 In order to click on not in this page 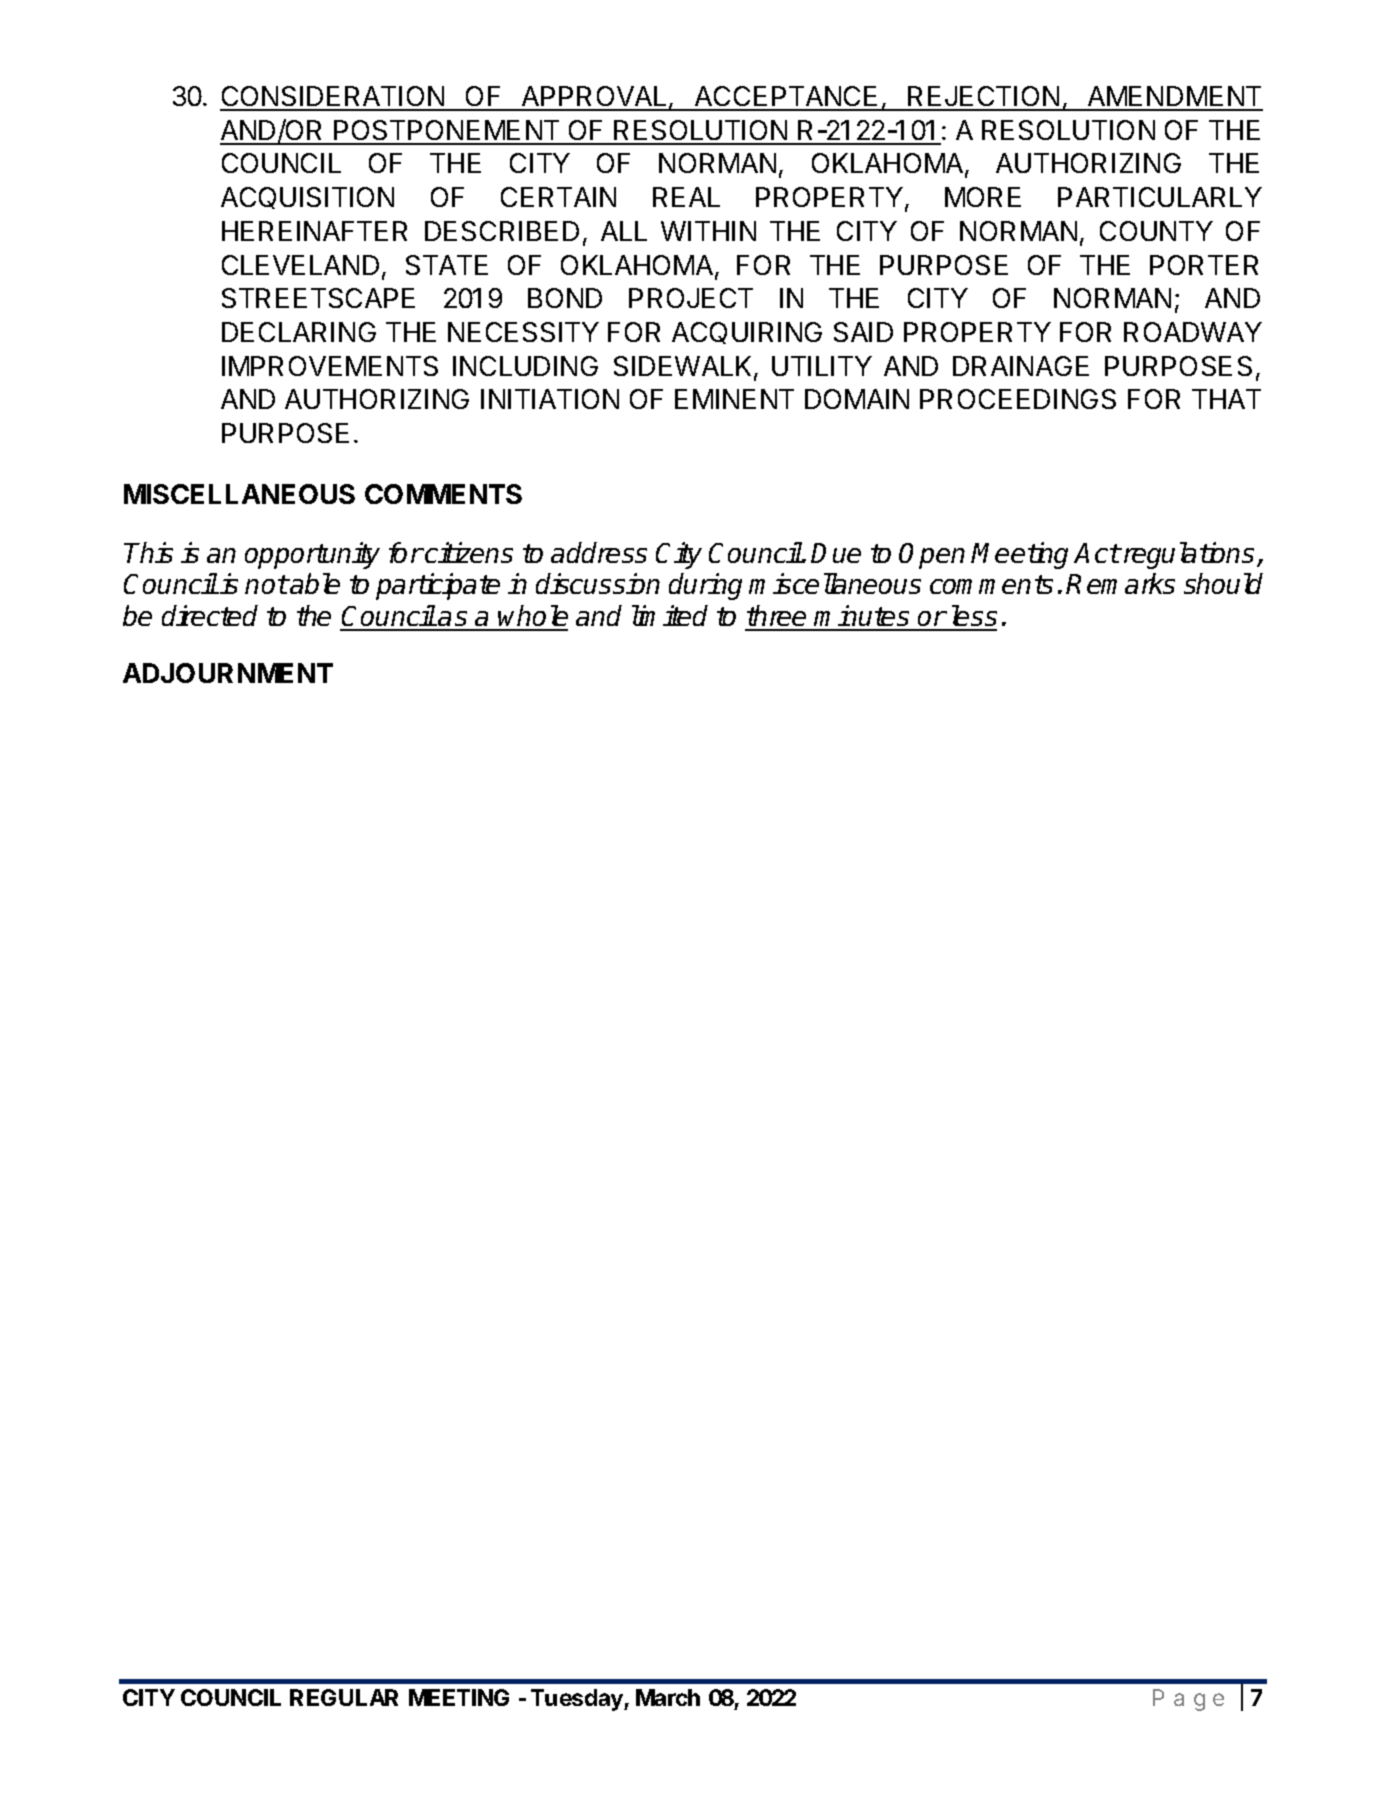, I will do `click(266, 584)`.
